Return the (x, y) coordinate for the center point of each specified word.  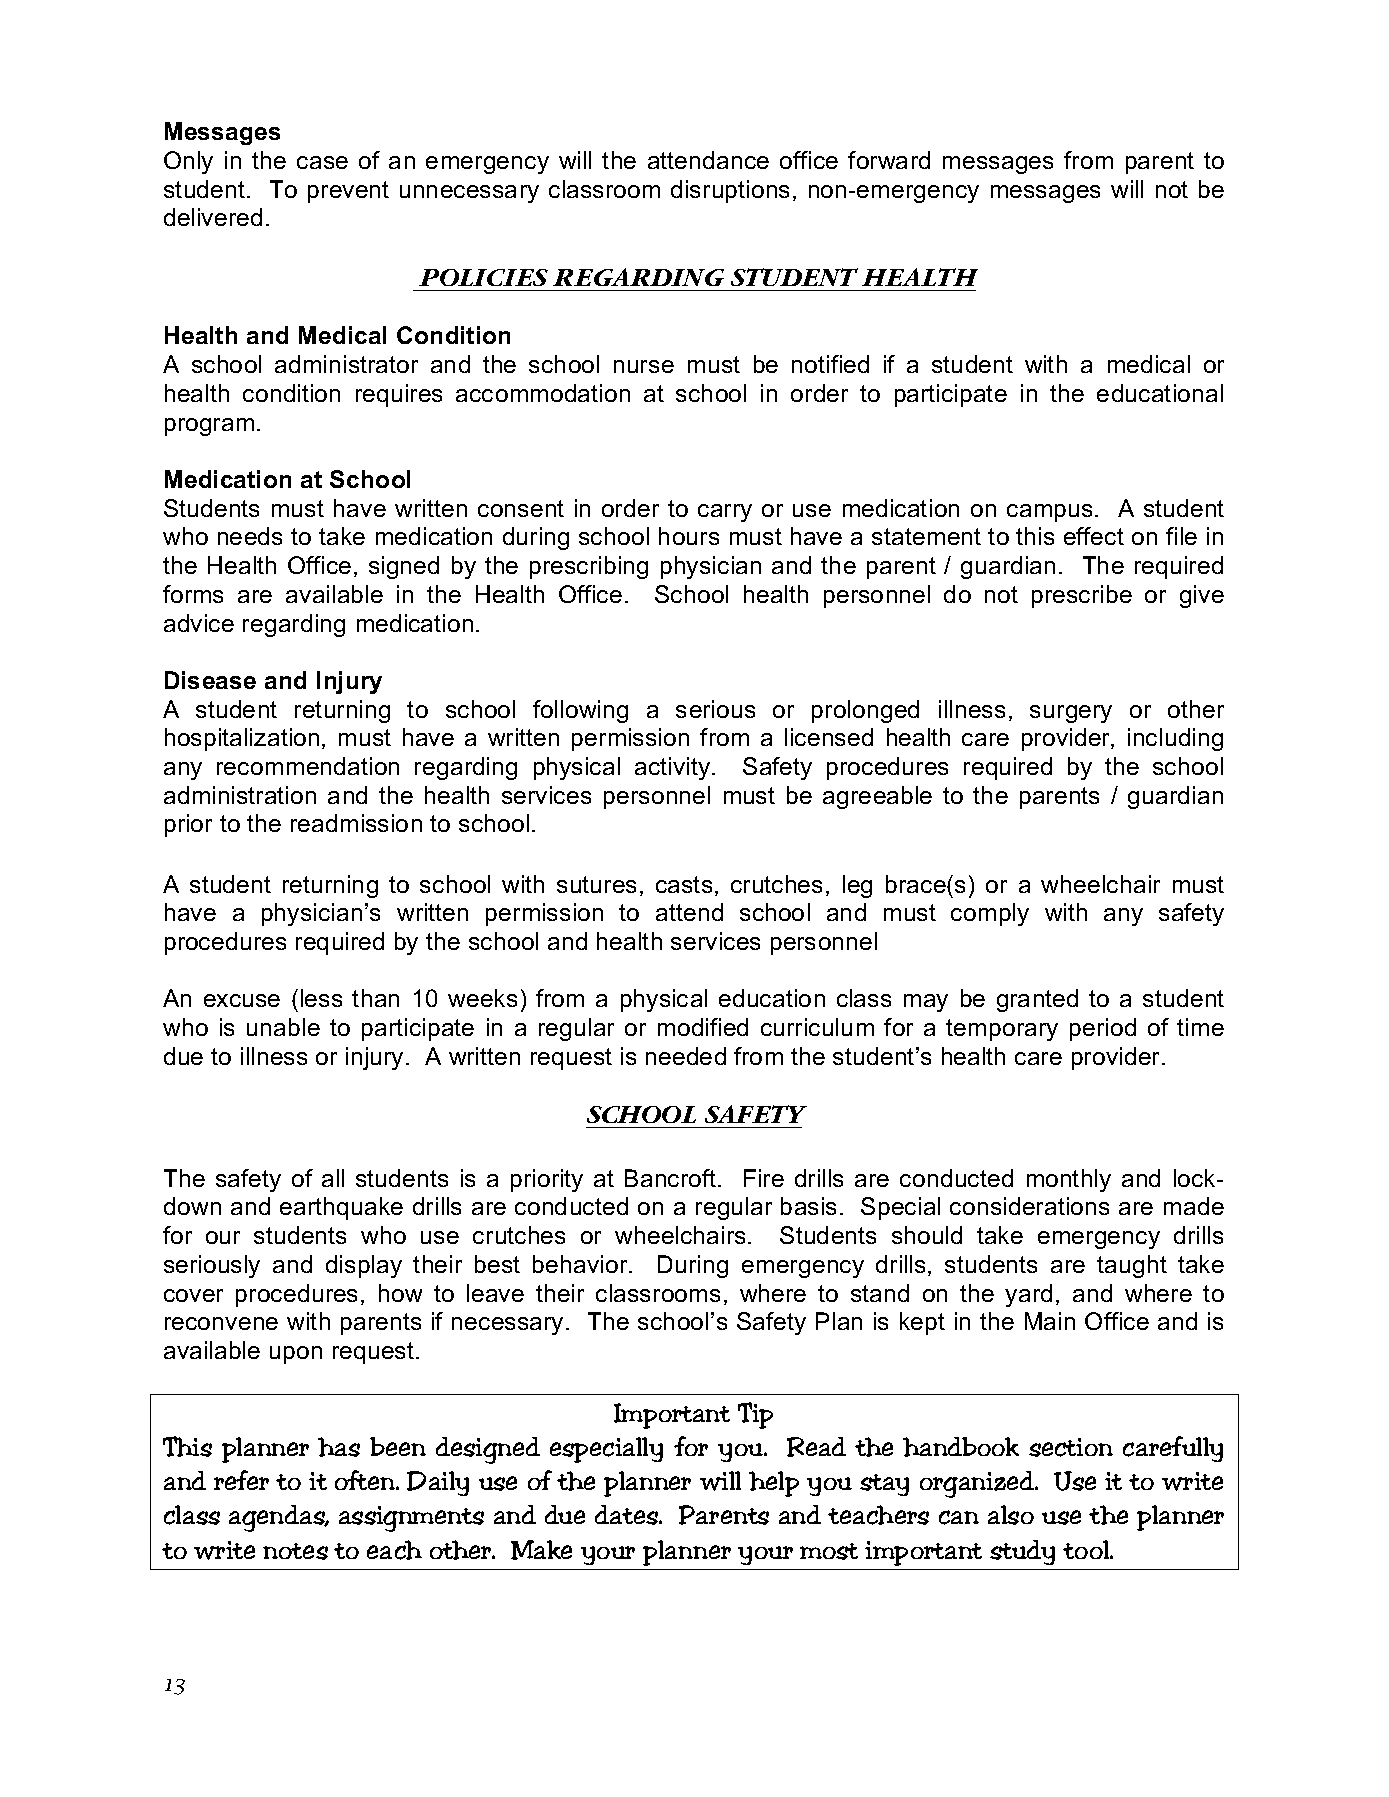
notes (295, 1551)
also (1011, 1515)
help (774, 1484)
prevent (348, 192)
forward (889, 160)
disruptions (730, 191)
